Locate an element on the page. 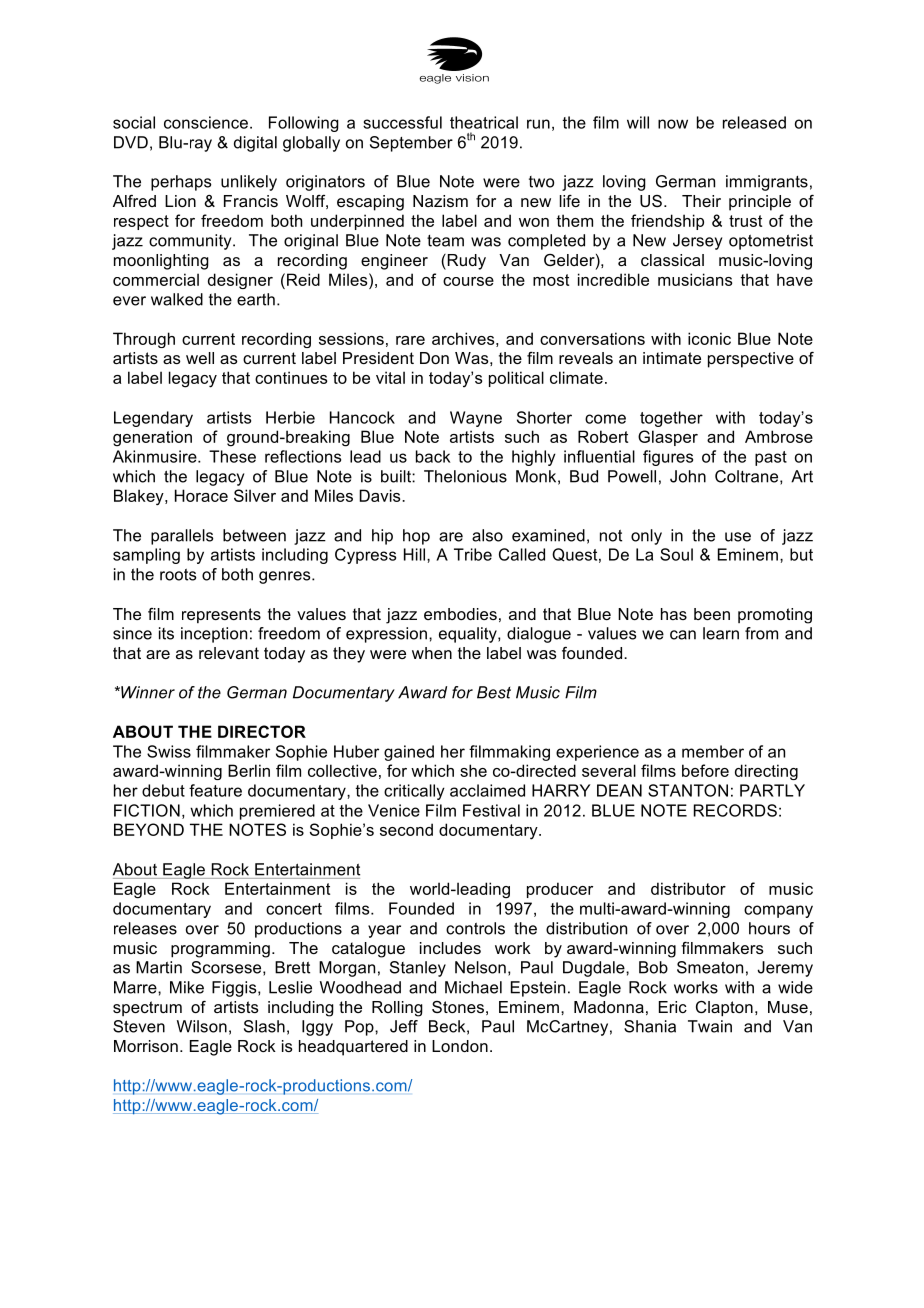  been is located at coordinates (712, 614).
